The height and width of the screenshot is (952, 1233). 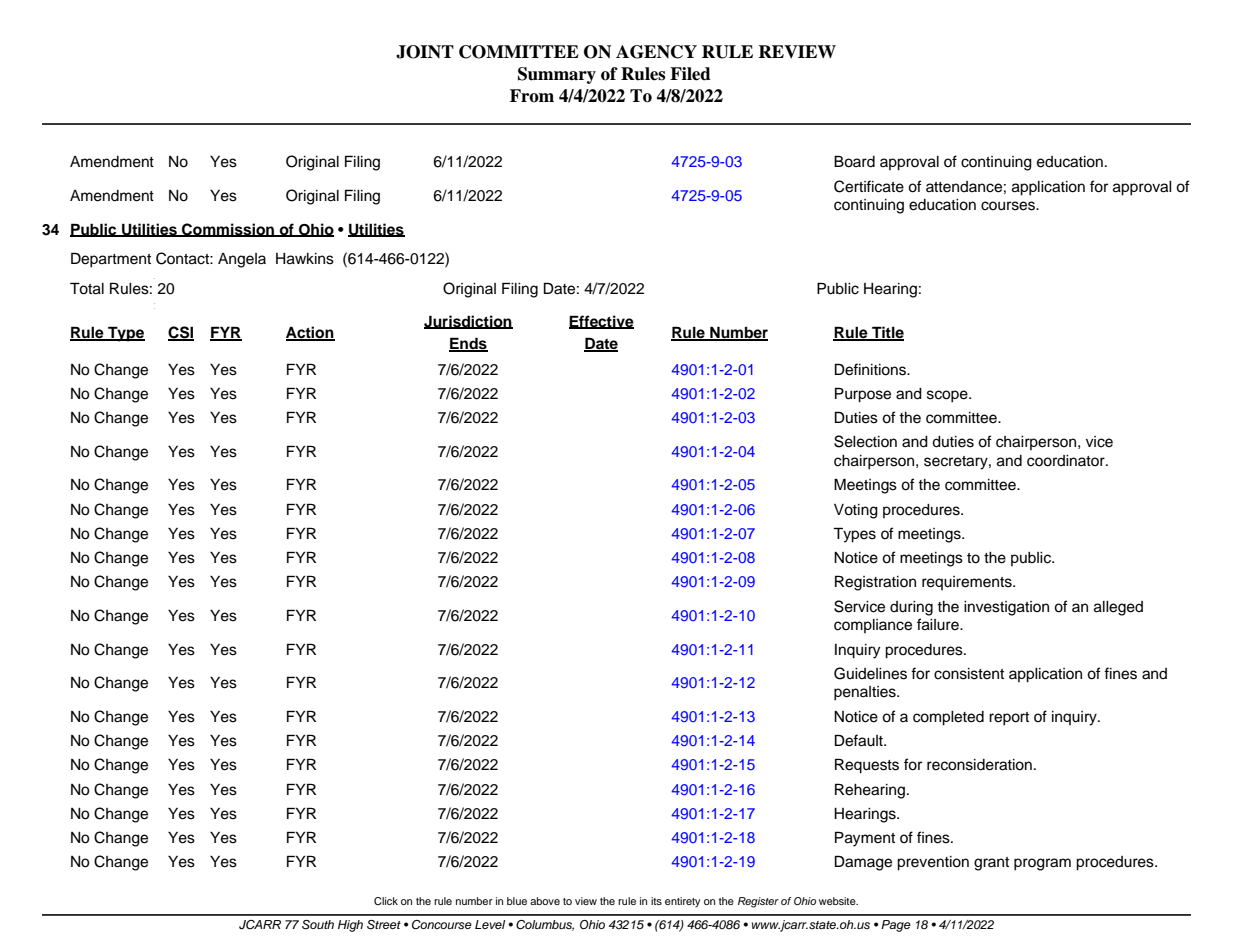 What do you see at coordinates (948, 396) in the screenshot?
I see `scope` at bounding box center [948, 396].
